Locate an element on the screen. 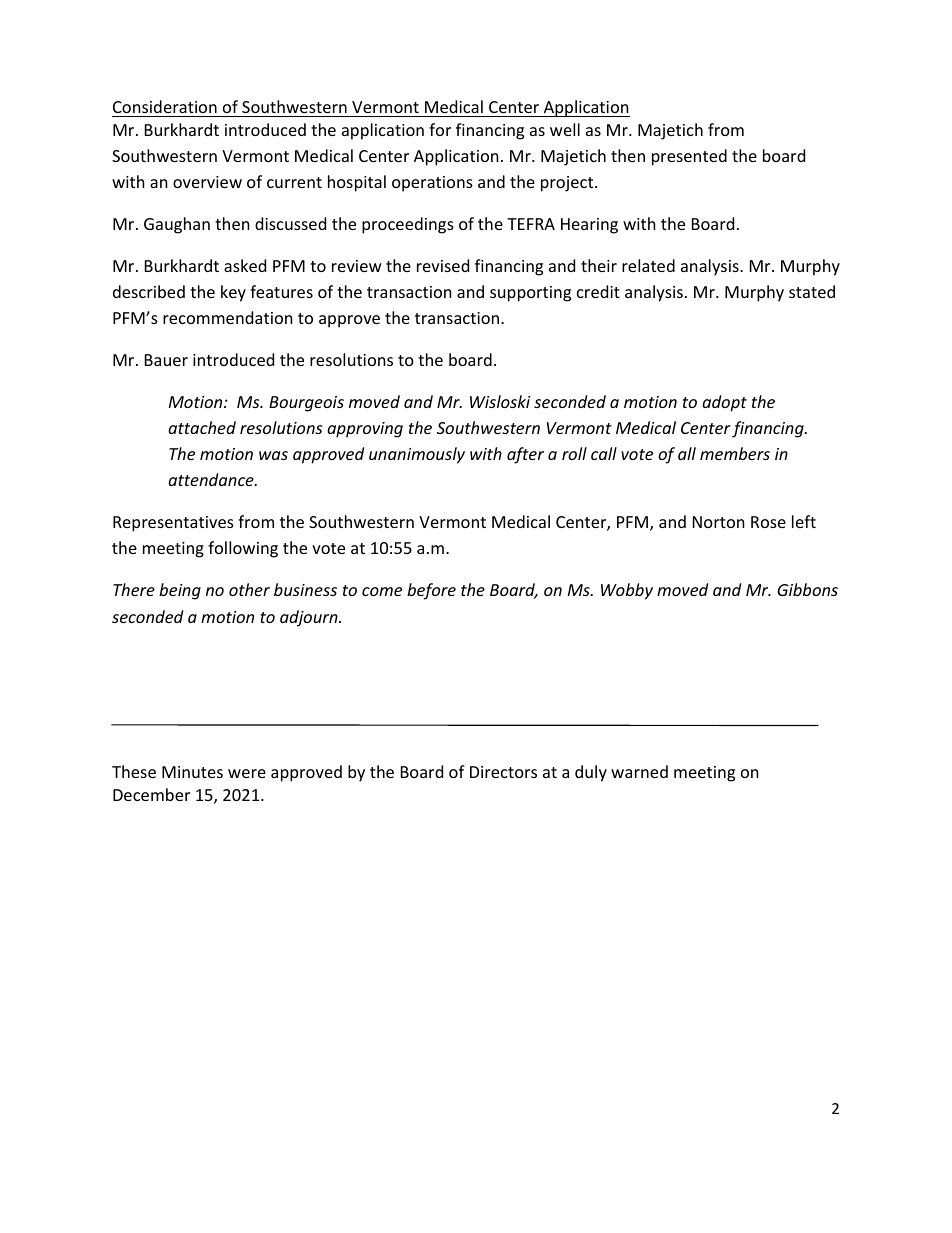  members is located at coordinates (735, 453).
